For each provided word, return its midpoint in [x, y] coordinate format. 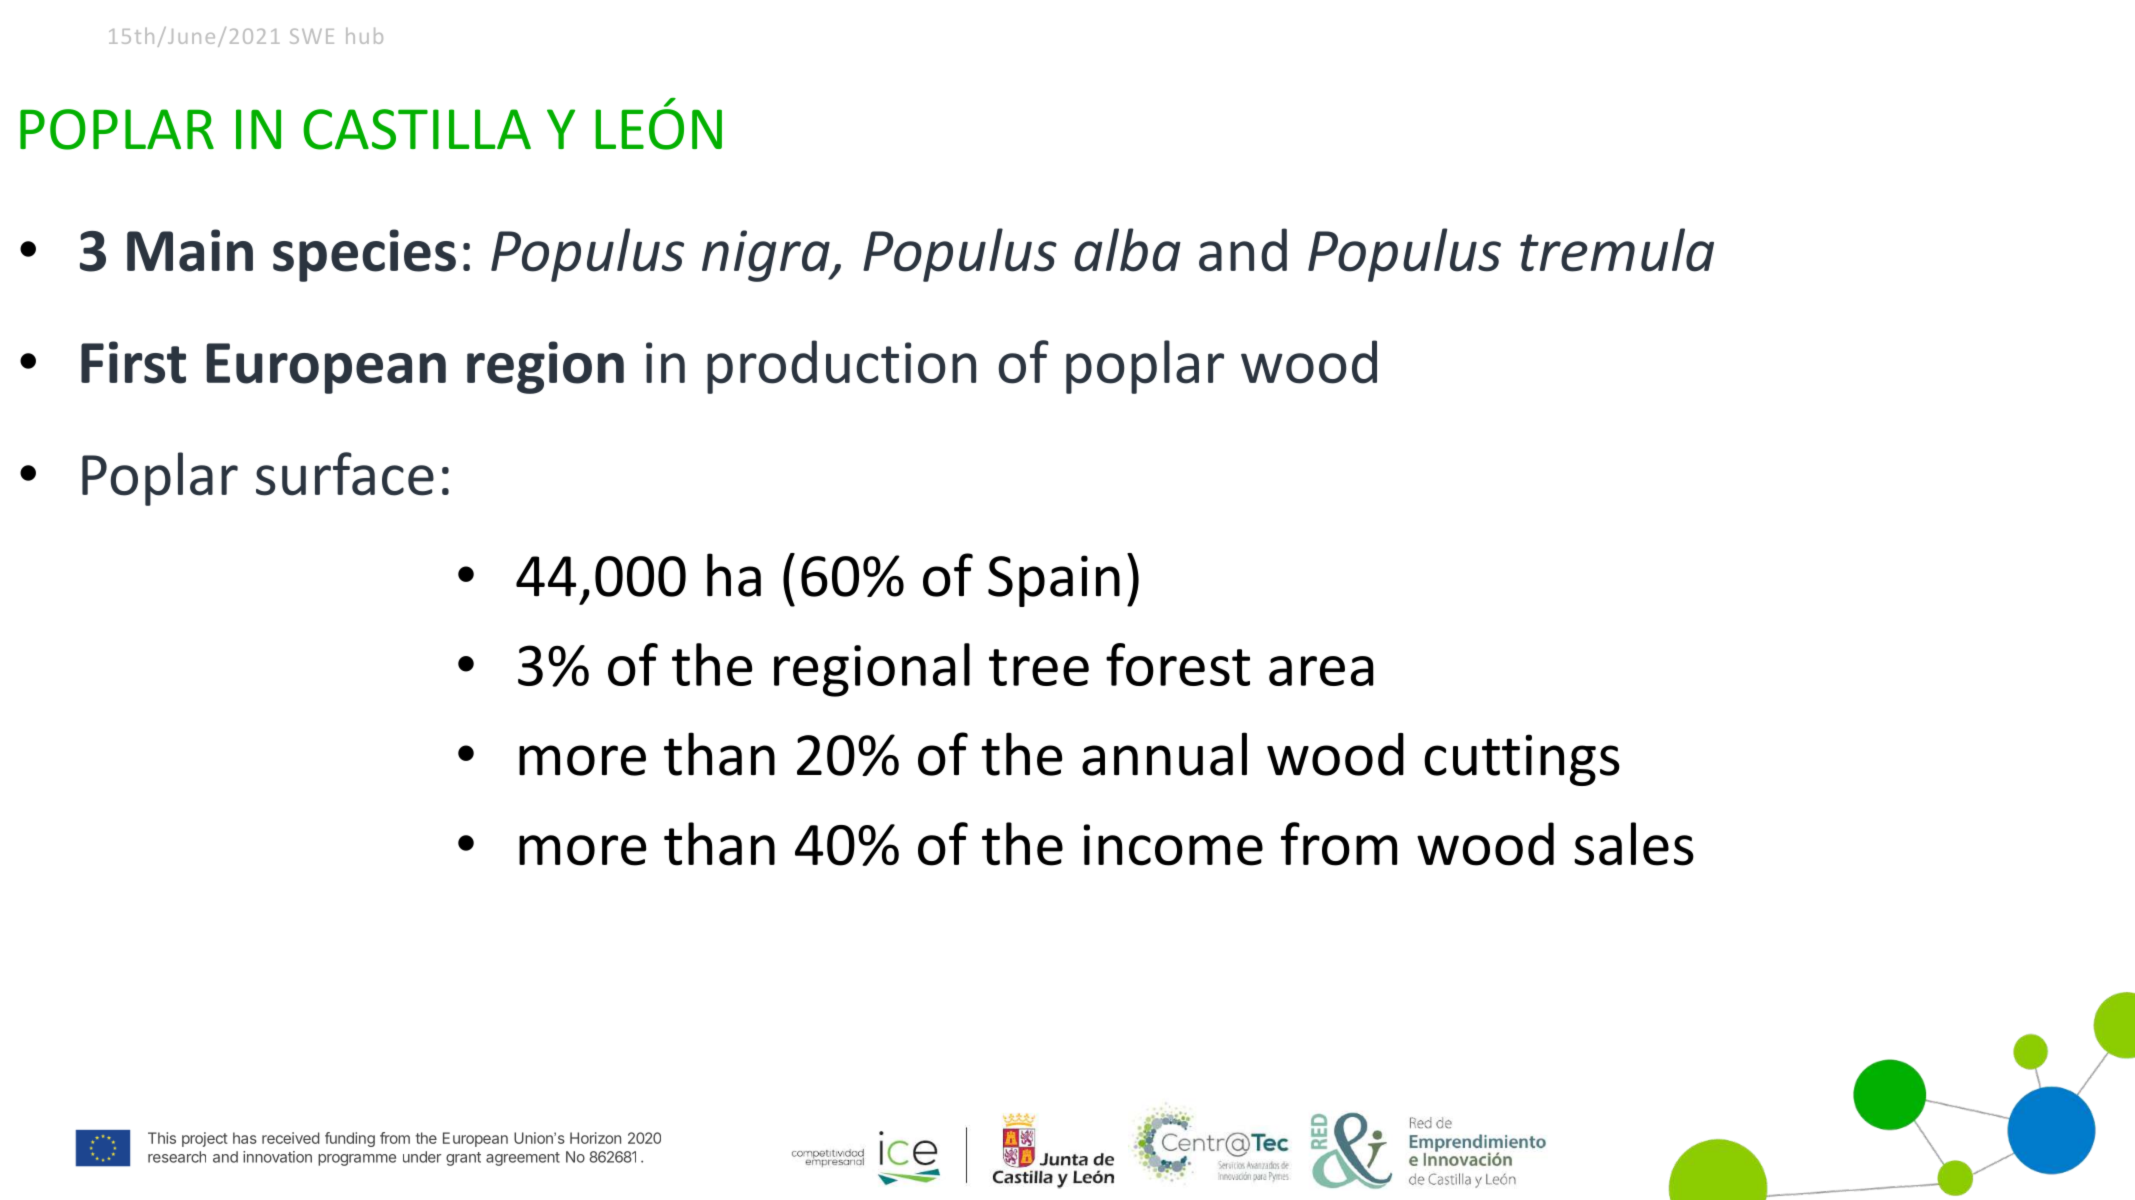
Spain [1054, 581]
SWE [312, 36]
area [1321, 671]
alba [1127, 250]
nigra [767, 256]
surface [345, 474]
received [291, 1138]
